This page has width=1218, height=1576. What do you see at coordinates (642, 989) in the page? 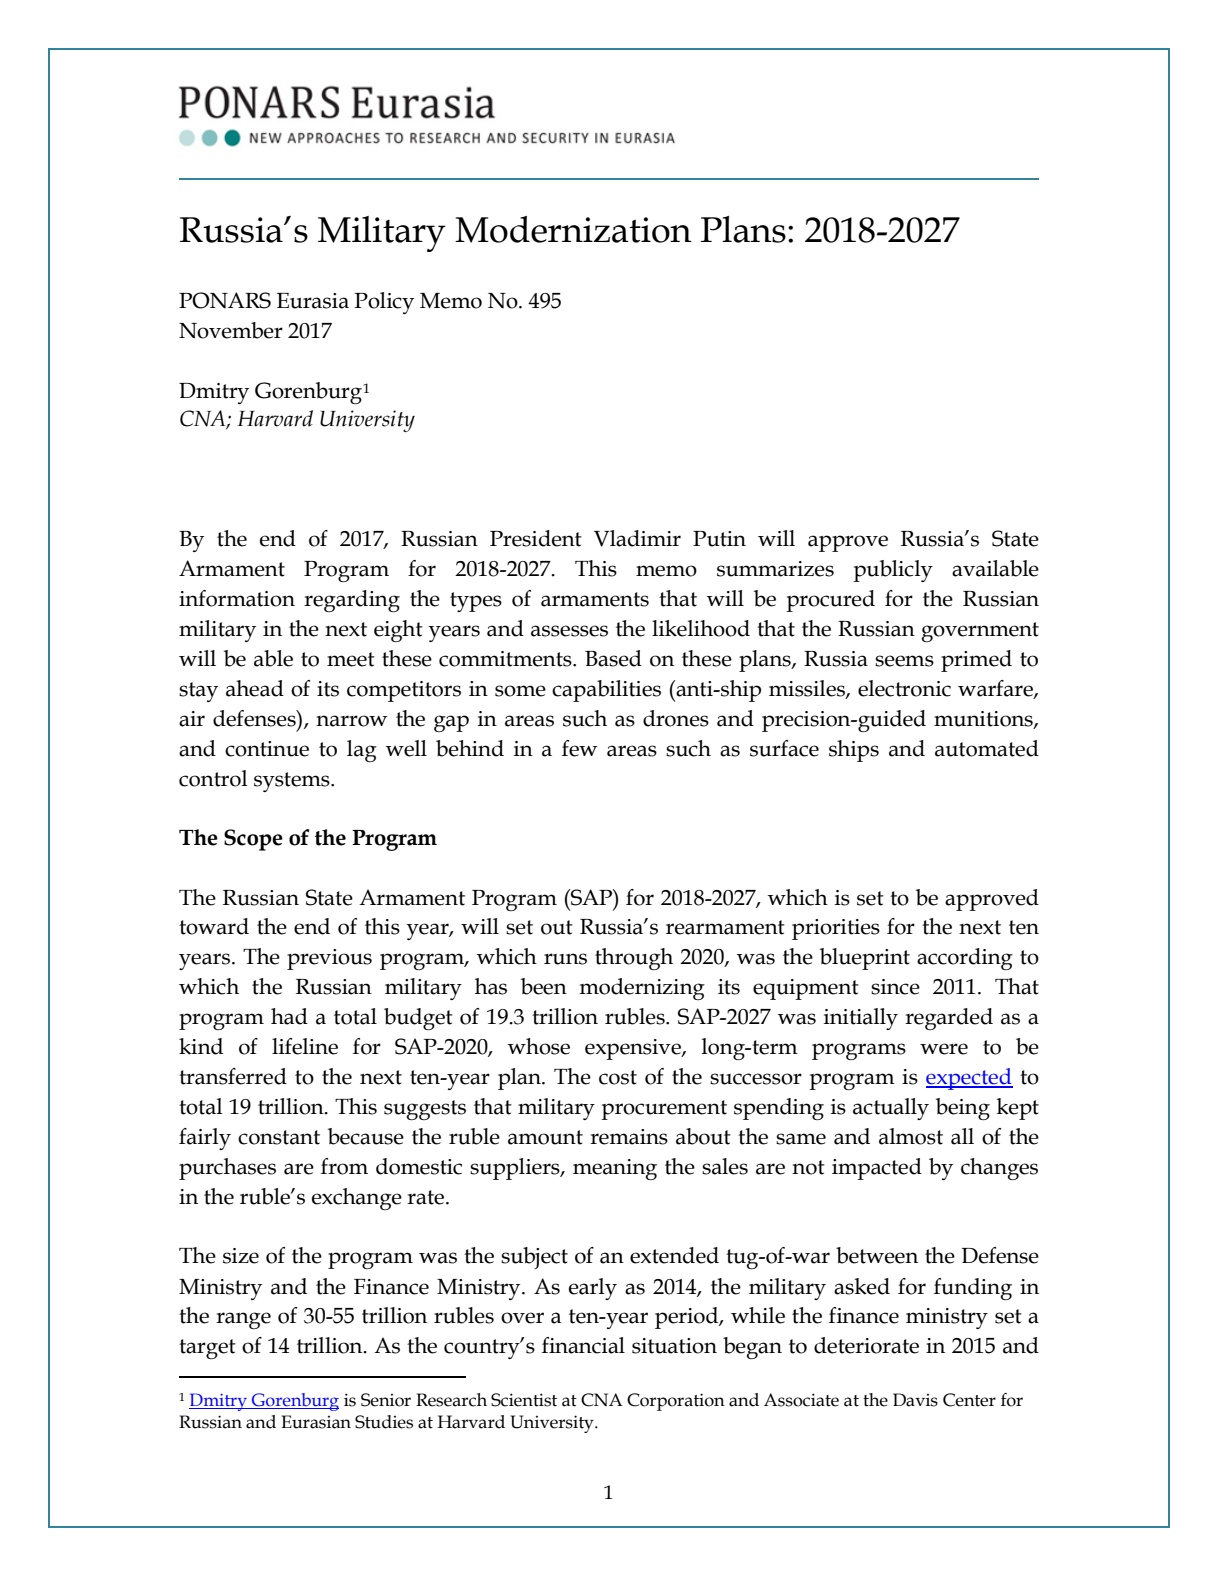
I see `modernizing` at bounding box center [642, 989].
